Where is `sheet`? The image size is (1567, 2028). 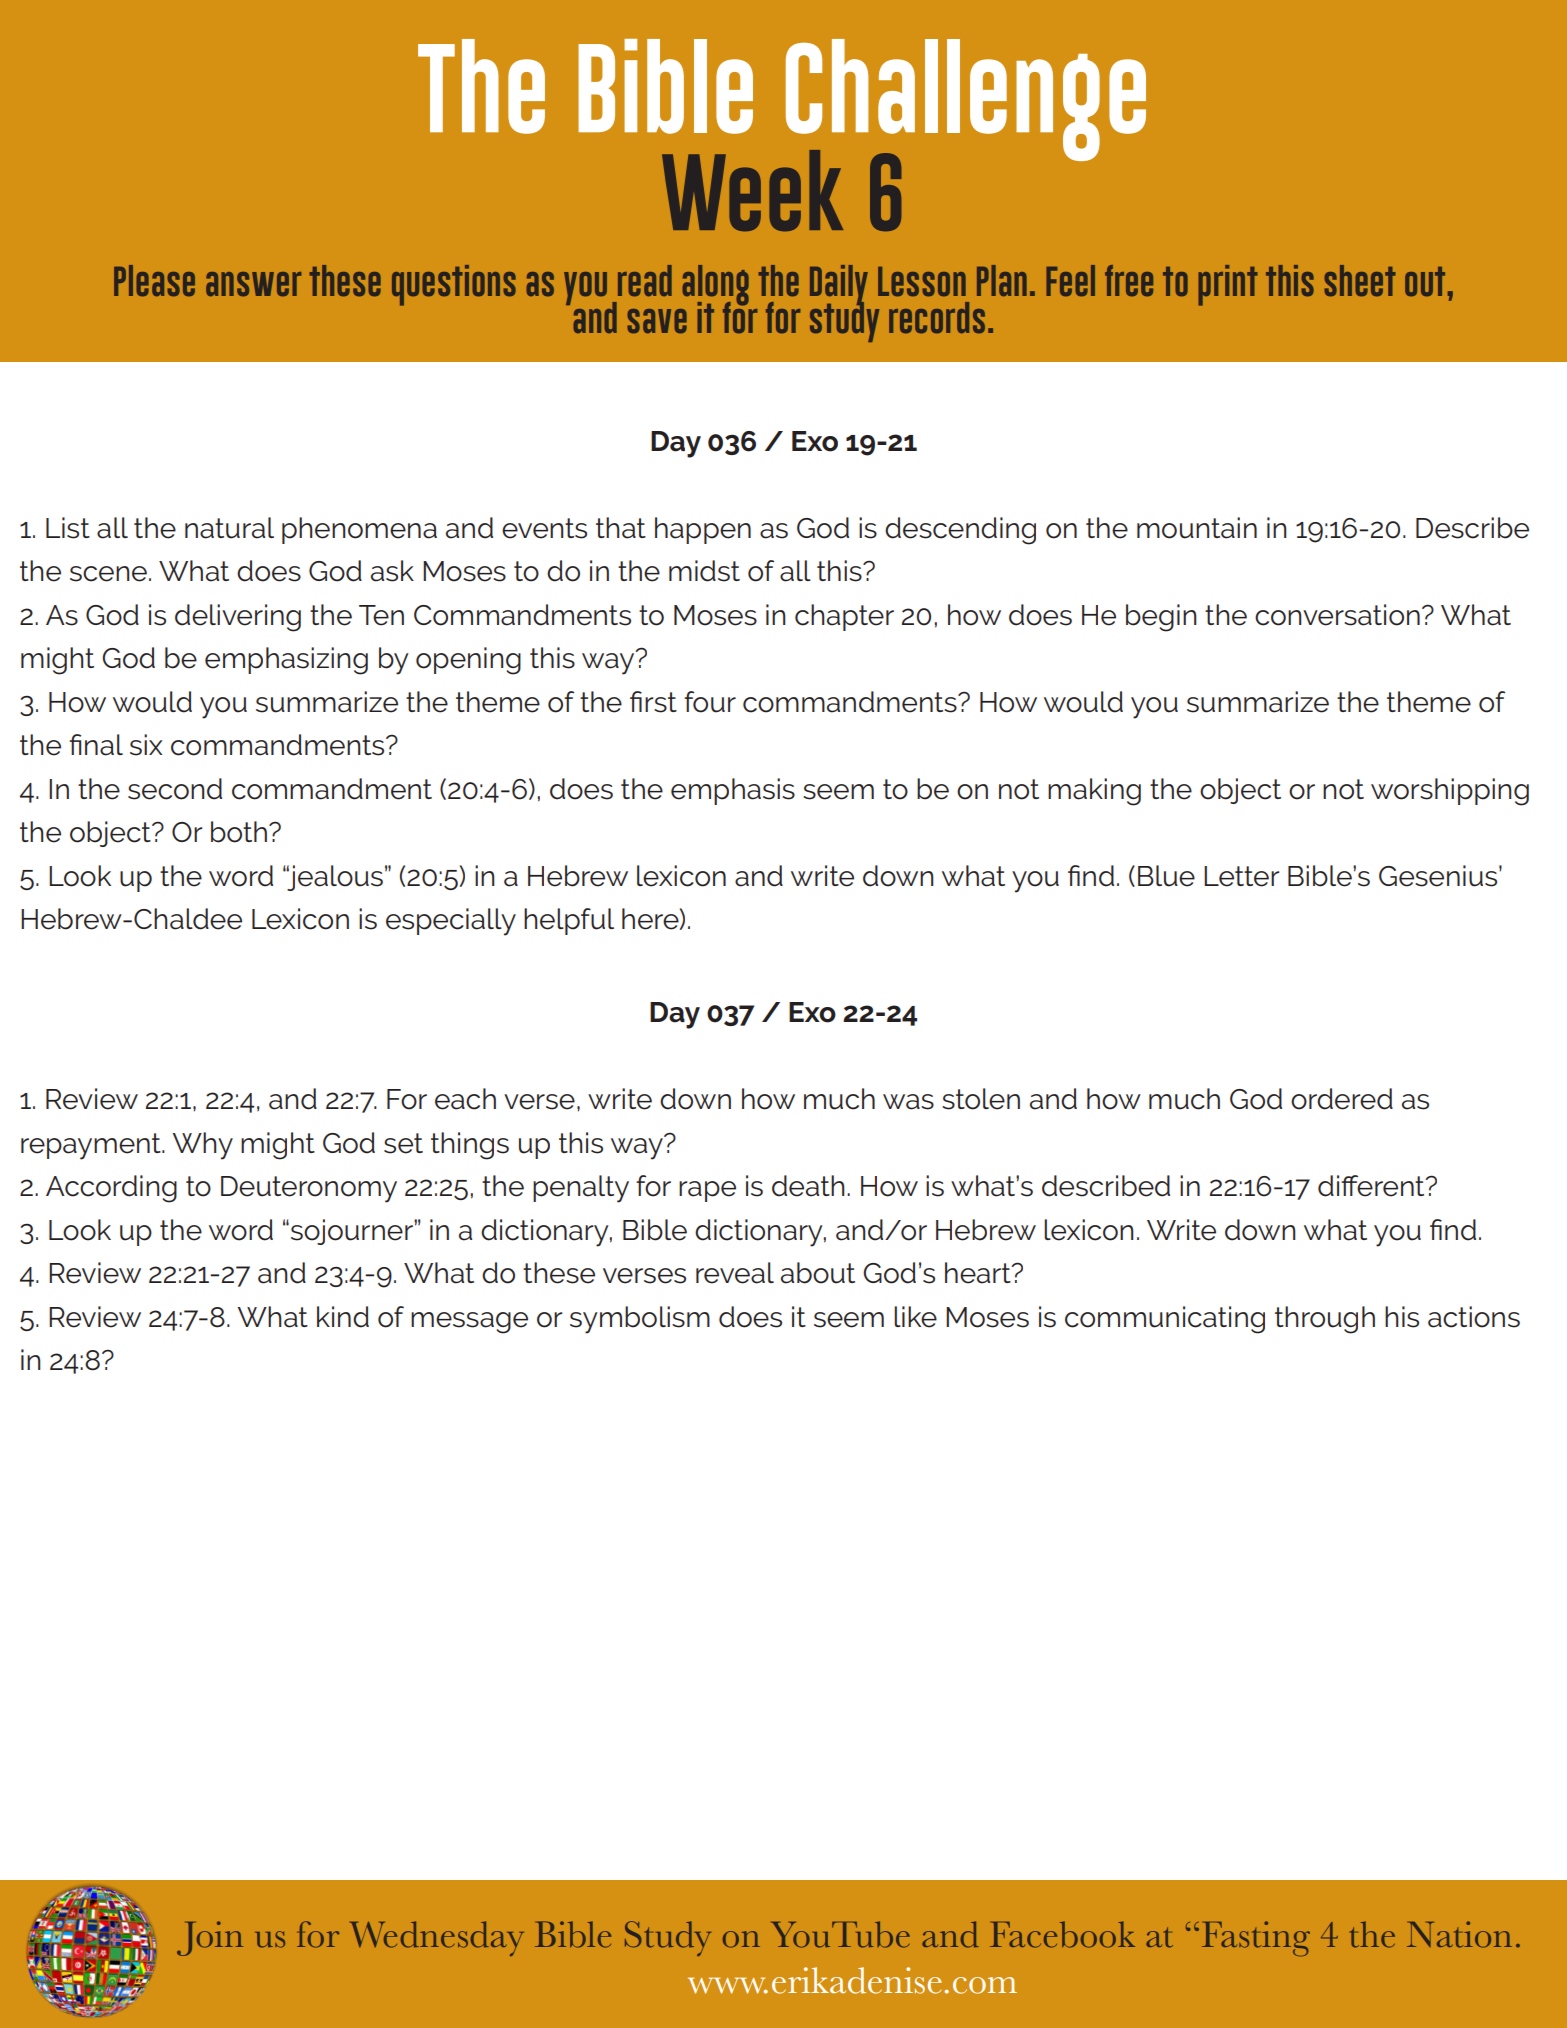 sheet is located at coordinates (1360, 280).
